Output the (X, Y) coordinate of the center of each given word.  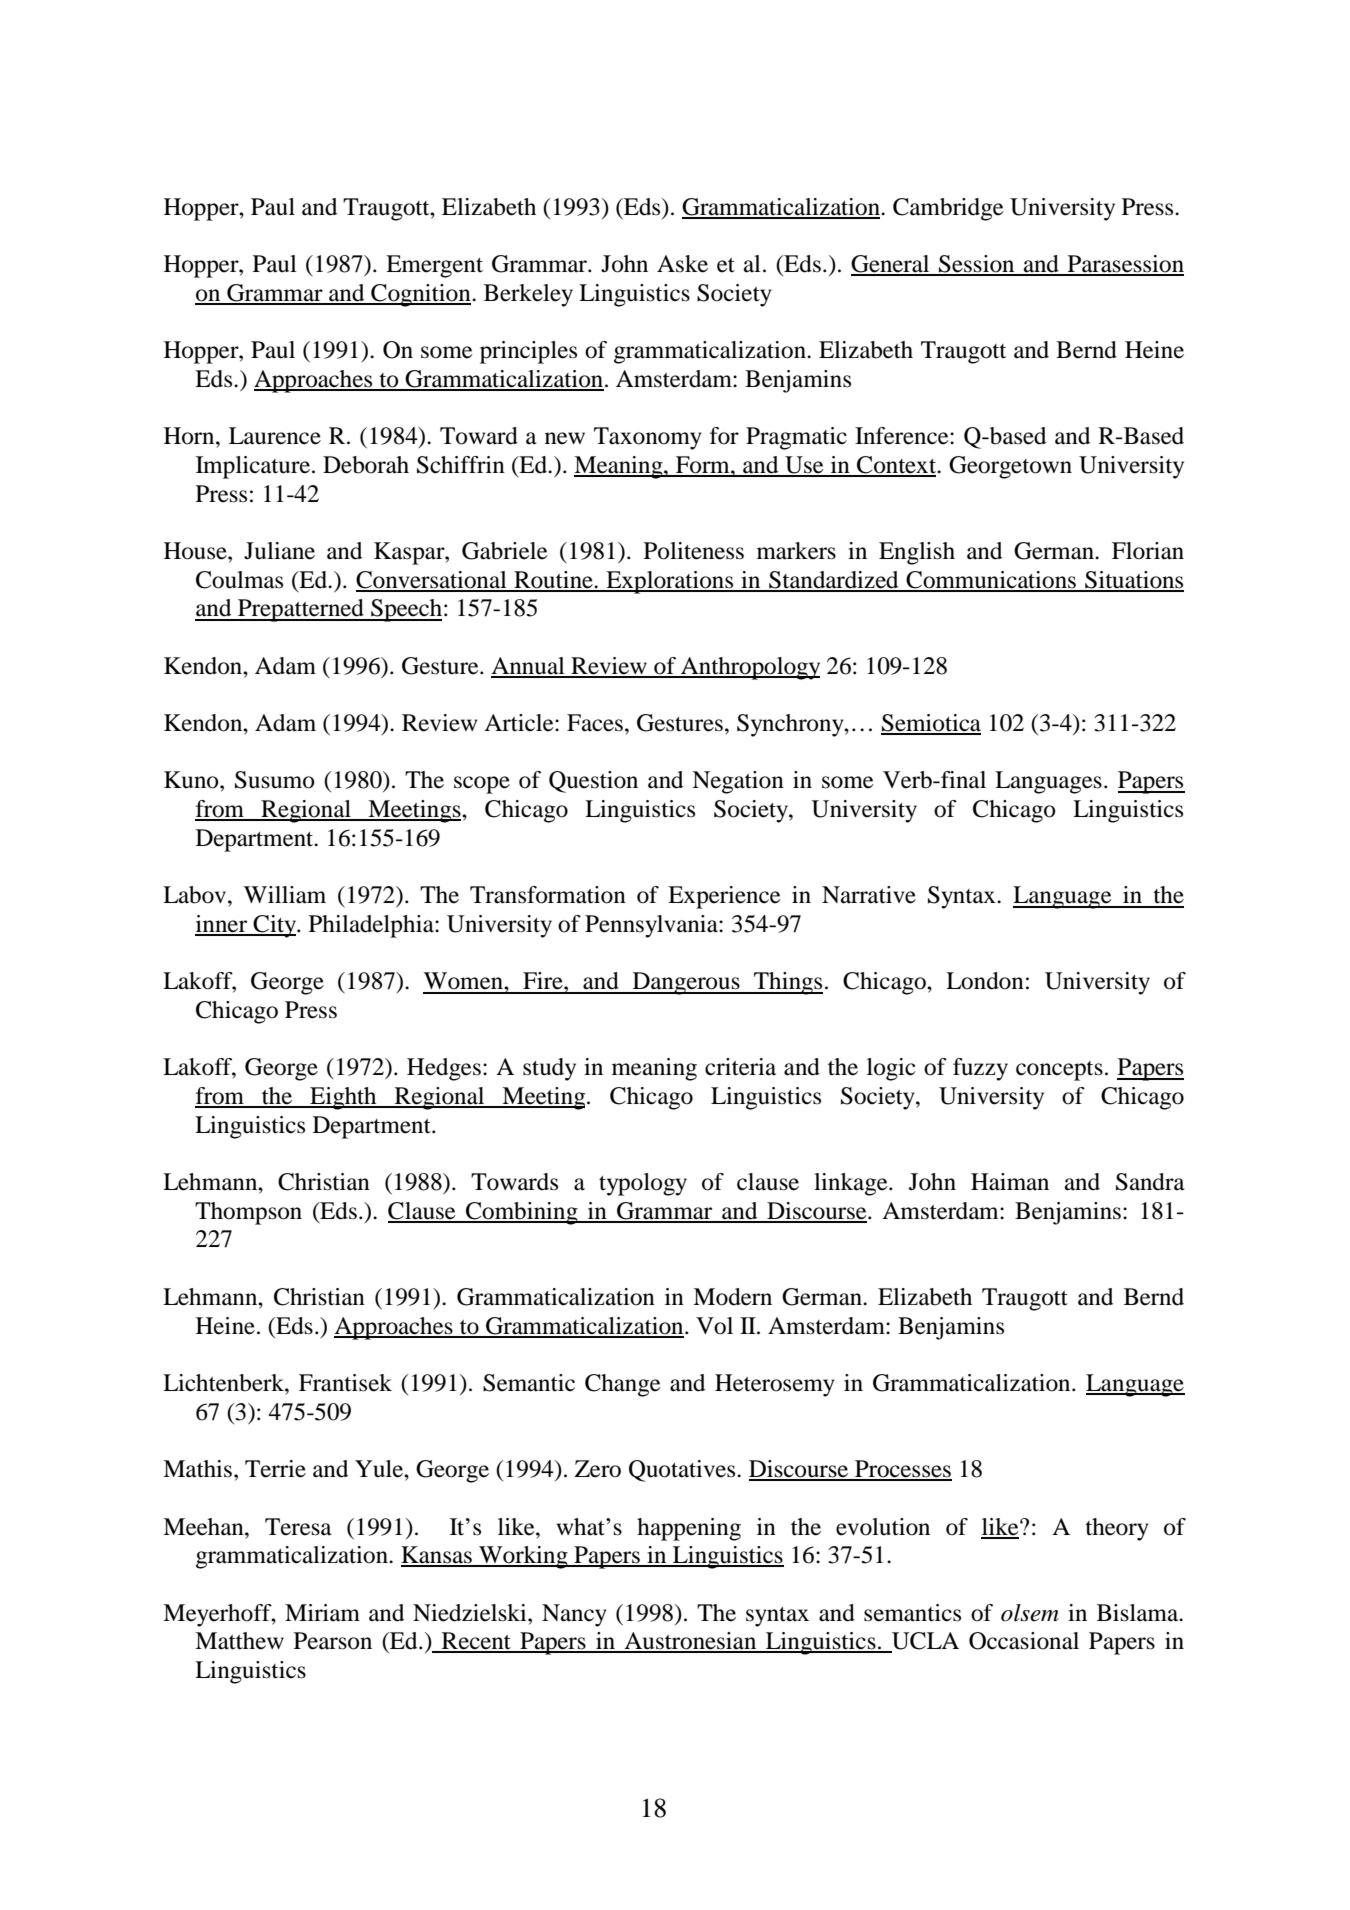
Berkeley (528, 295)
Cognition (421, 295)
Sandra (1150, 1182)
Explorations (670, 582)
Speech (407, 610)
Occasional (1024, 1641)
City (275, 926)
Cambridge (948, 209)
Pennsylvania (652, 926)
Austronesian (690, 1642)
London (985, 981)
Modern (732, 1297)
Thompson (248, 1213)
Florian (1148, 551)
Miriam (322, 1613)
